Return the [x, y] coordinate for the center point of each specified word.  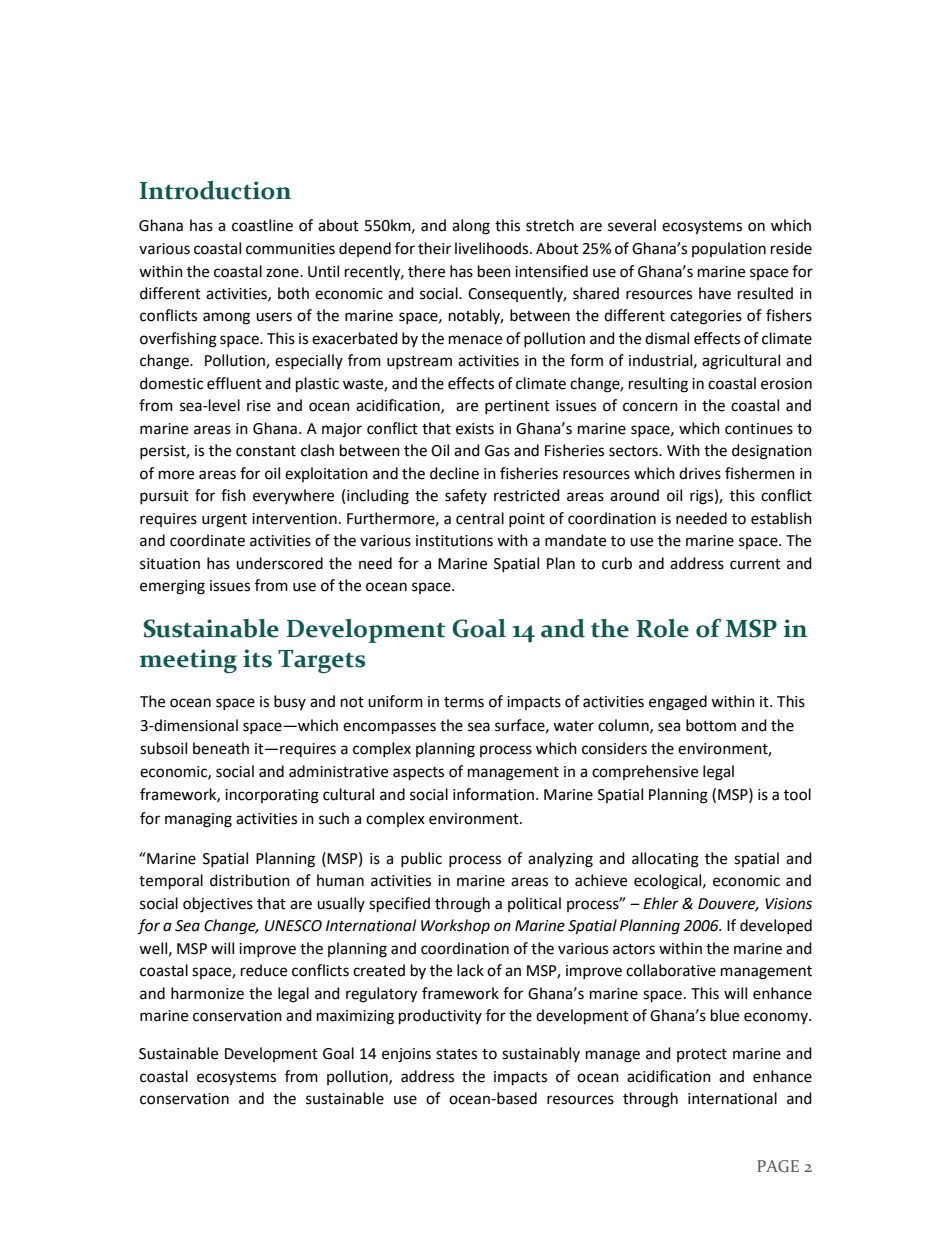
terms [464, 702]
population [729, 249]
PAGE [778, 1166]
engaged [678, 703]
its [257, 658]
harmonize [207, 993]
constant [266, 451]
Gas [497, 451]
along [471, 227]
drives [700, 473]
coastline [262, 225]
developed [776, 926]
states [456, 1054]
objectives [218, 905]
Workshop [455, 926]
